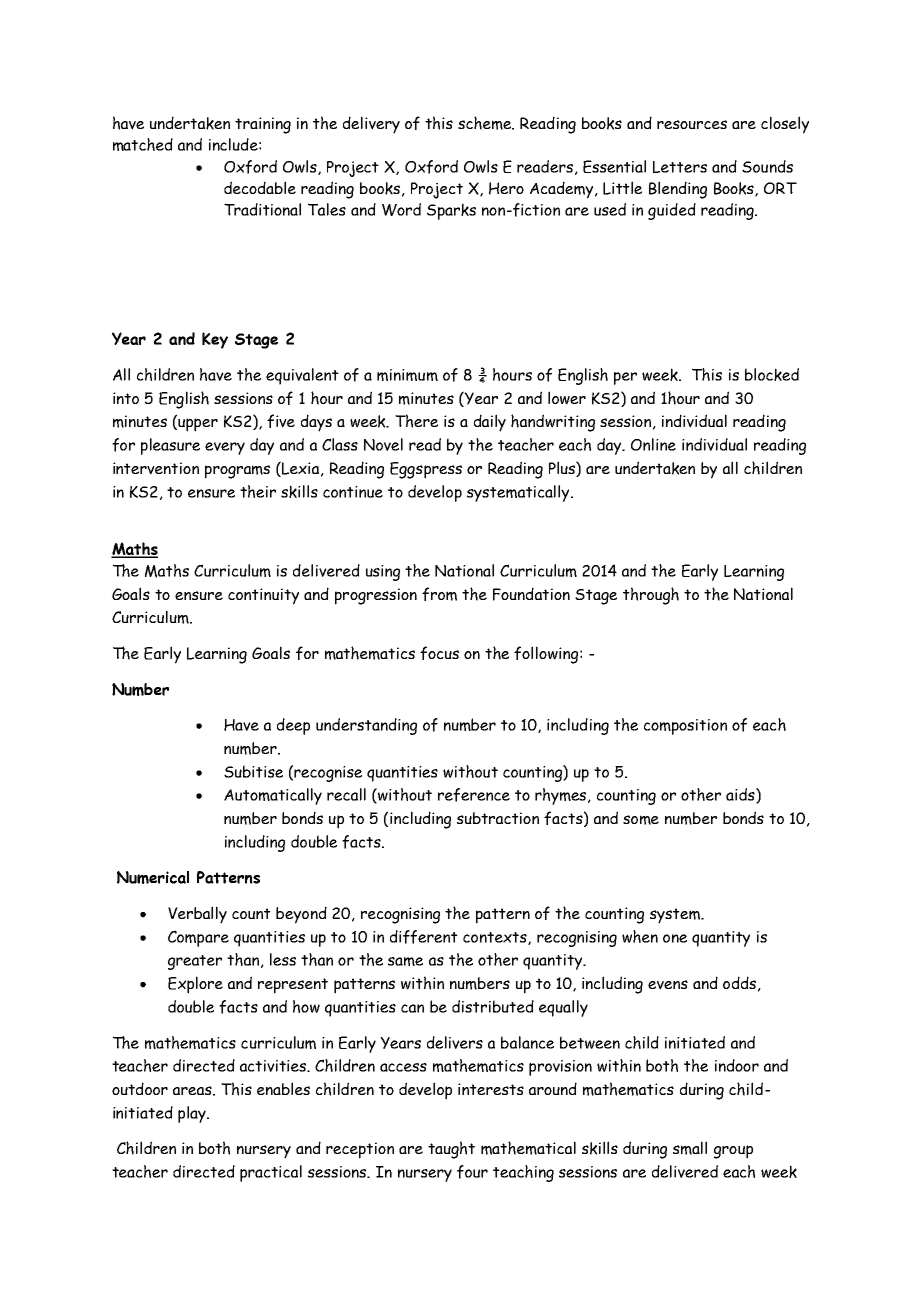 The image size is (924, 1308). I want to click on Online, so click(653, 444).
